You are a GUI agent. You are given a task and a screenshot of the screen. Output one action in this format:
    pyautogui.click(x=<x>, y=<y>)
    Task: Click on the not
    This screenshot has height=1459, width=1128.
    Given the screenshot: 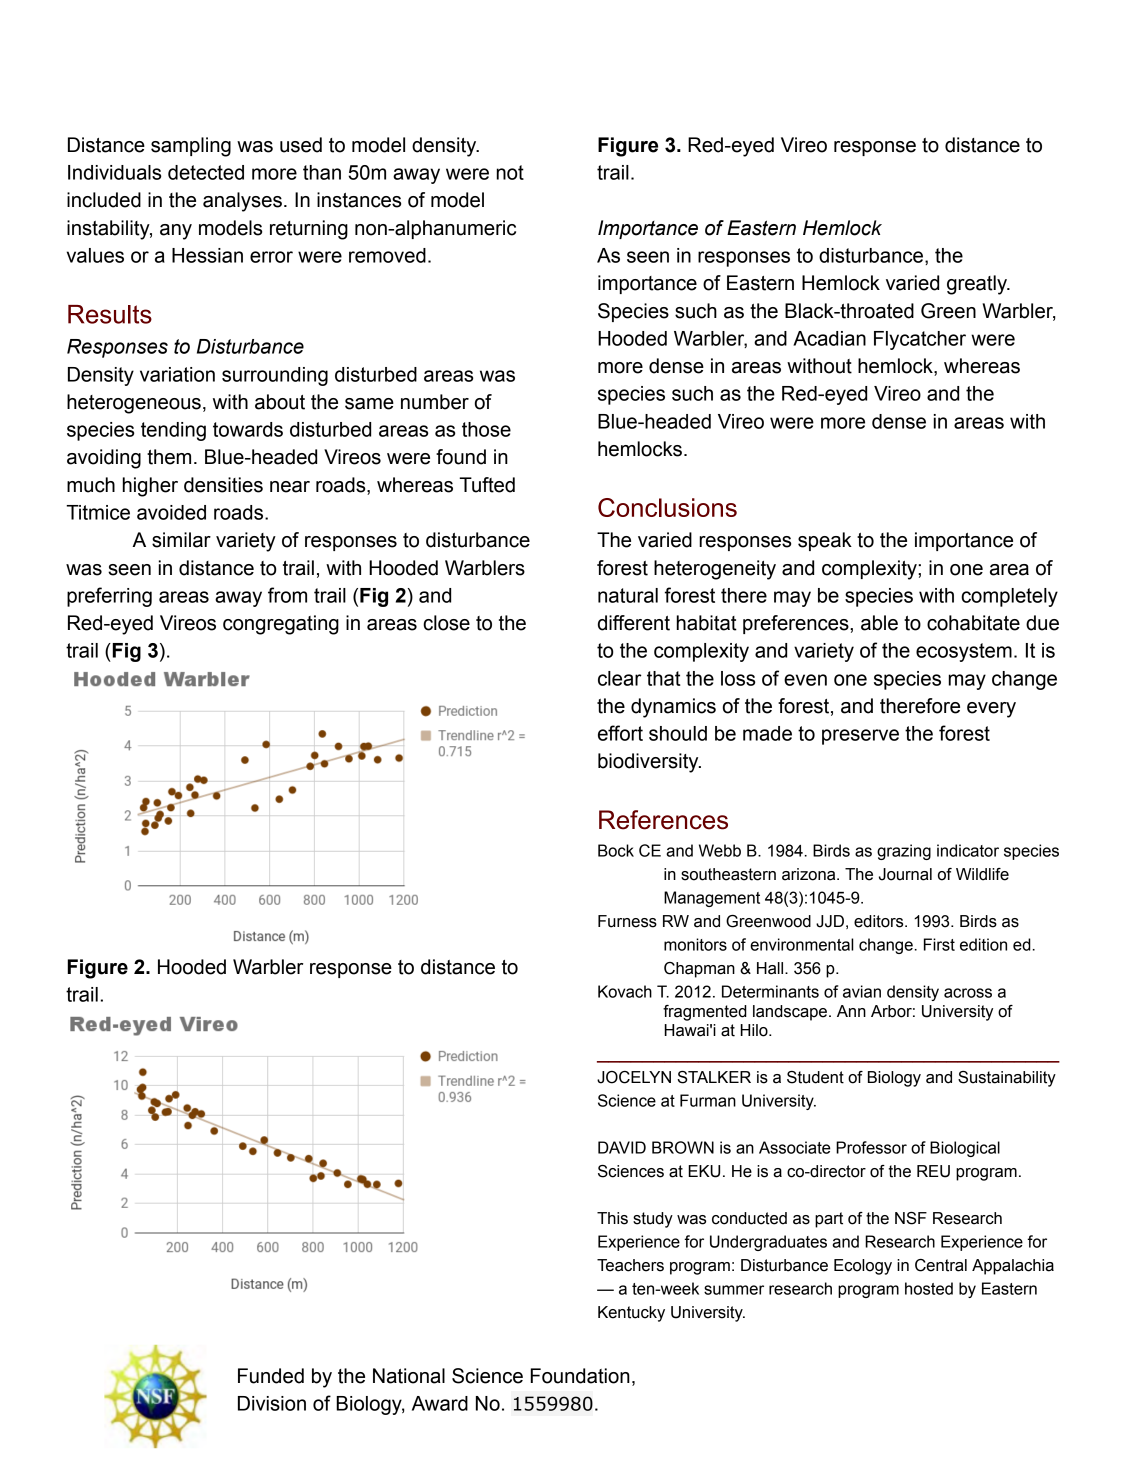 What is the action you would take?
    pyautogui.click(x=510, y=172)
